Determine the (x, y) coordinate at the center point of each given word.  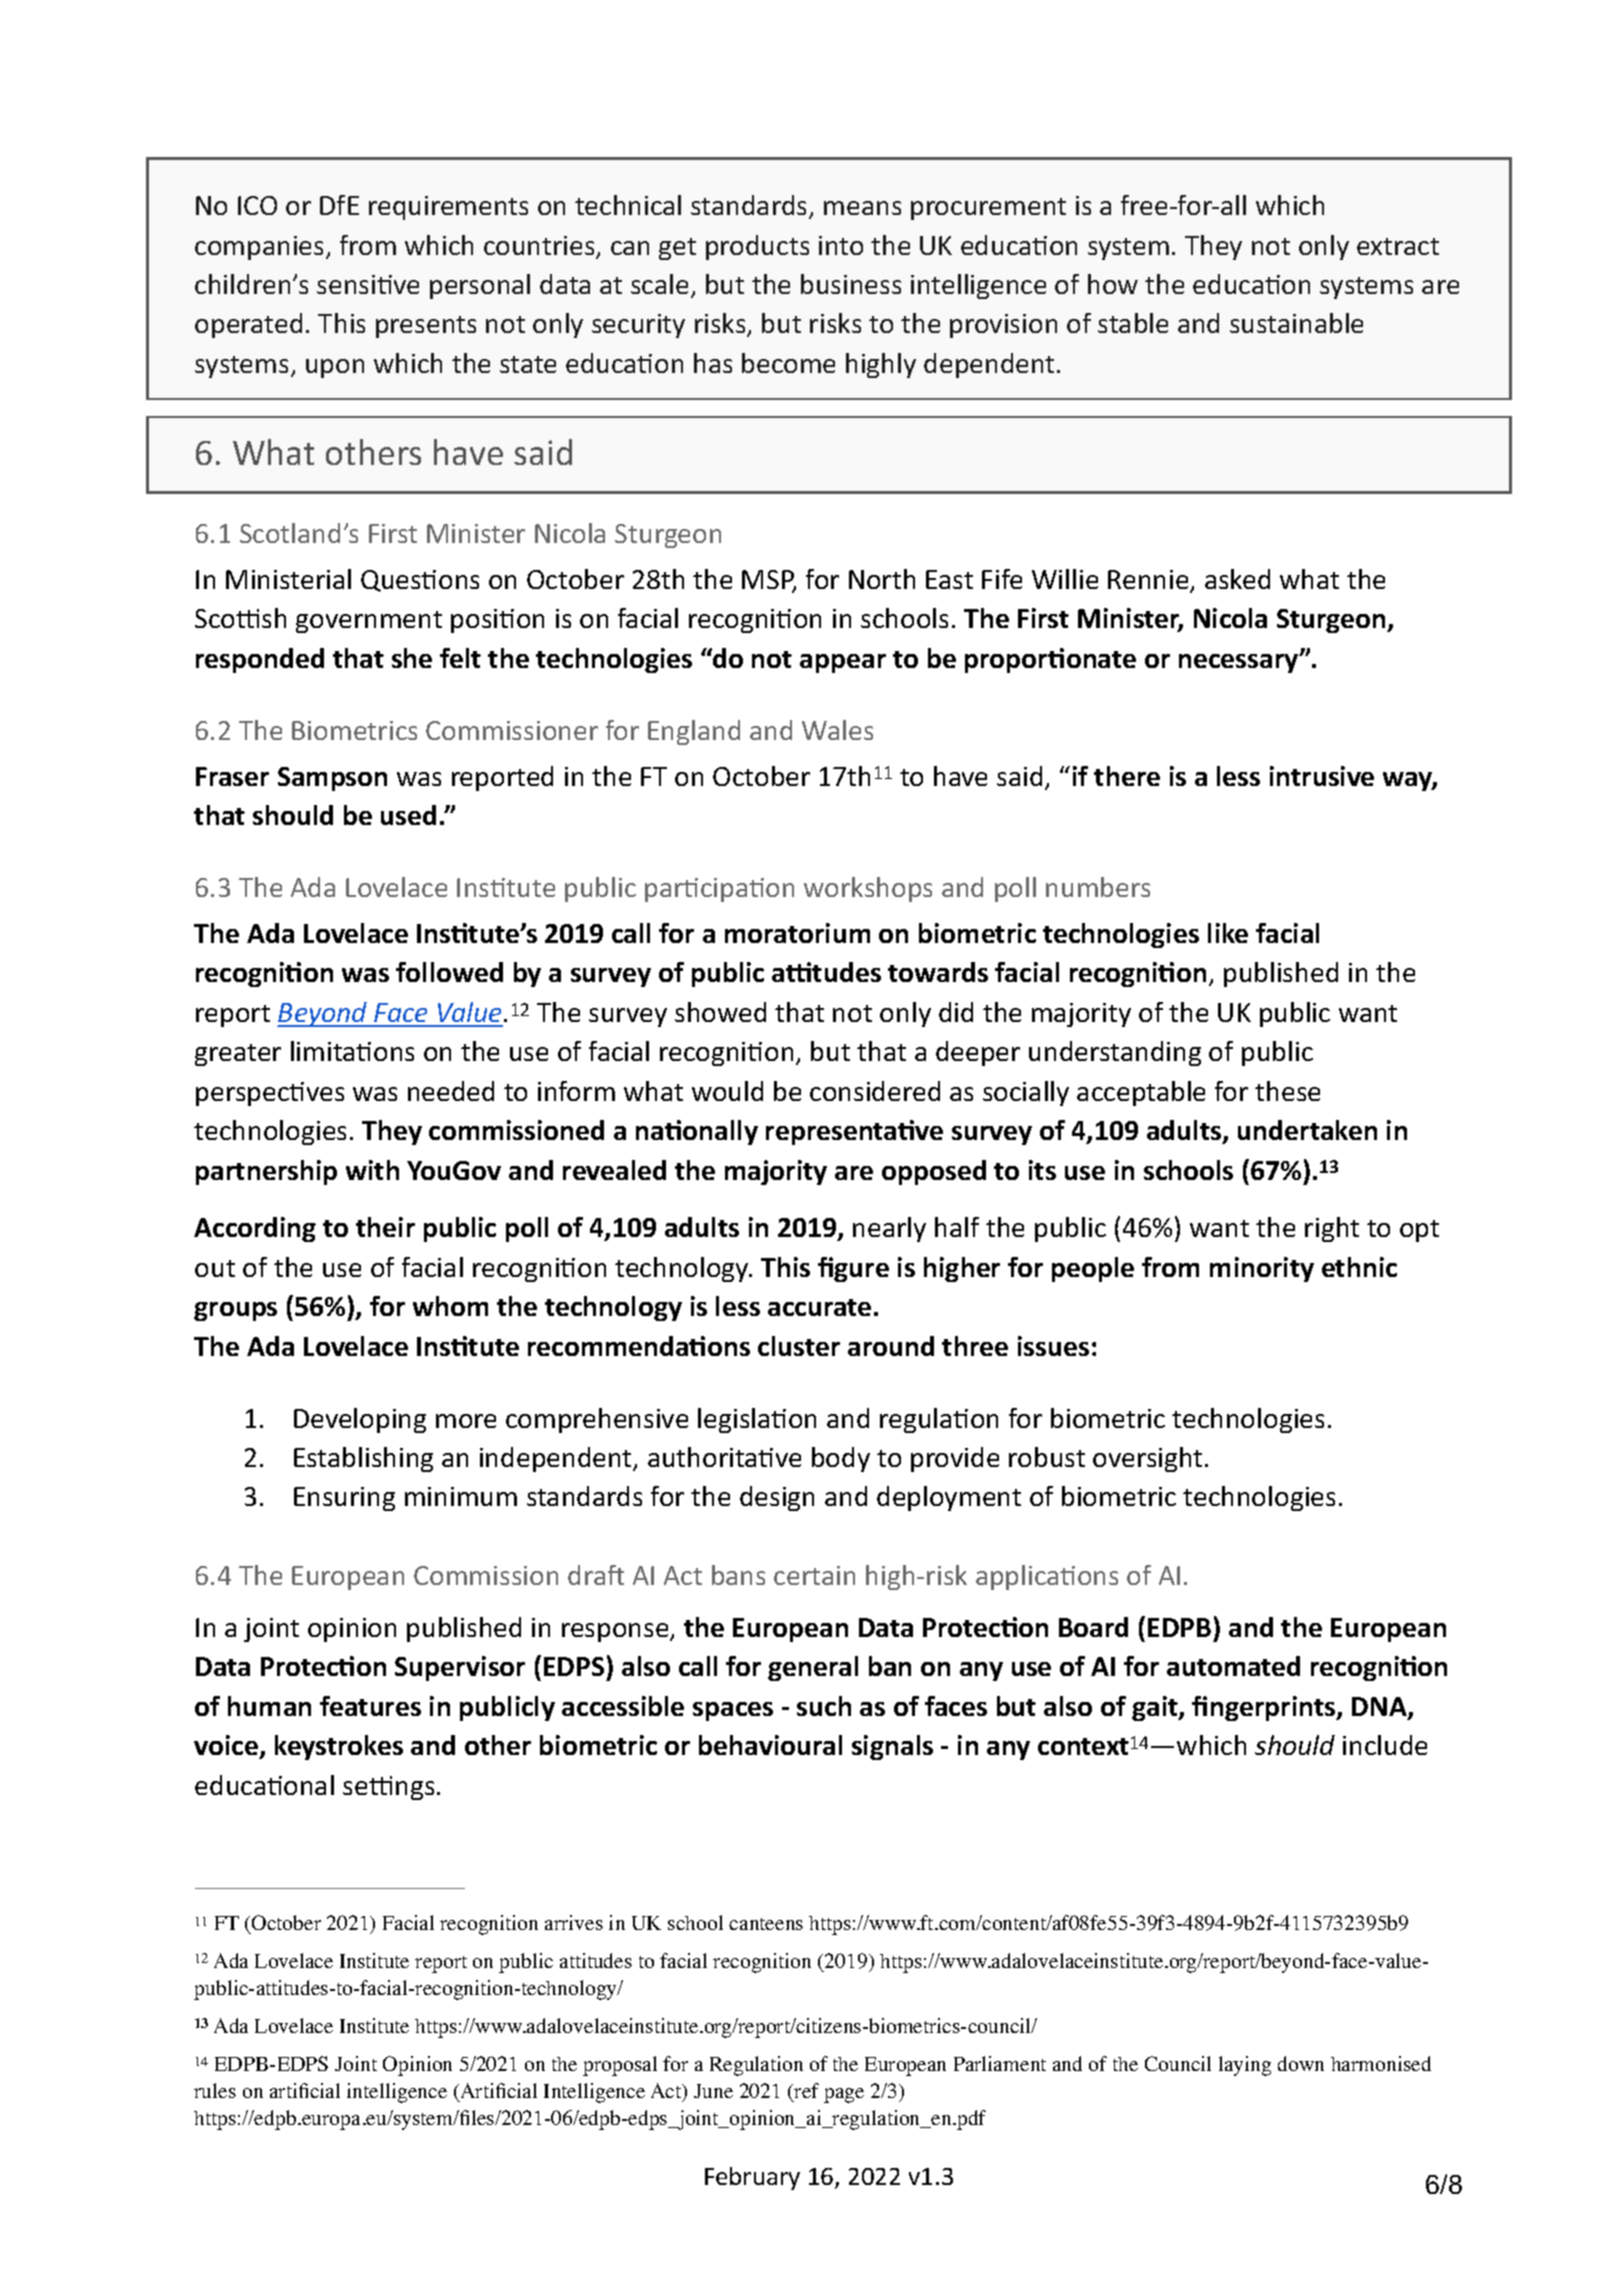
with (372, 1170)
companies (261, 248)
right (1332, 1229)
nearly (889, 1229)
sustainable (1296, 323)
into (841, 245)
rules (215, 2090)
